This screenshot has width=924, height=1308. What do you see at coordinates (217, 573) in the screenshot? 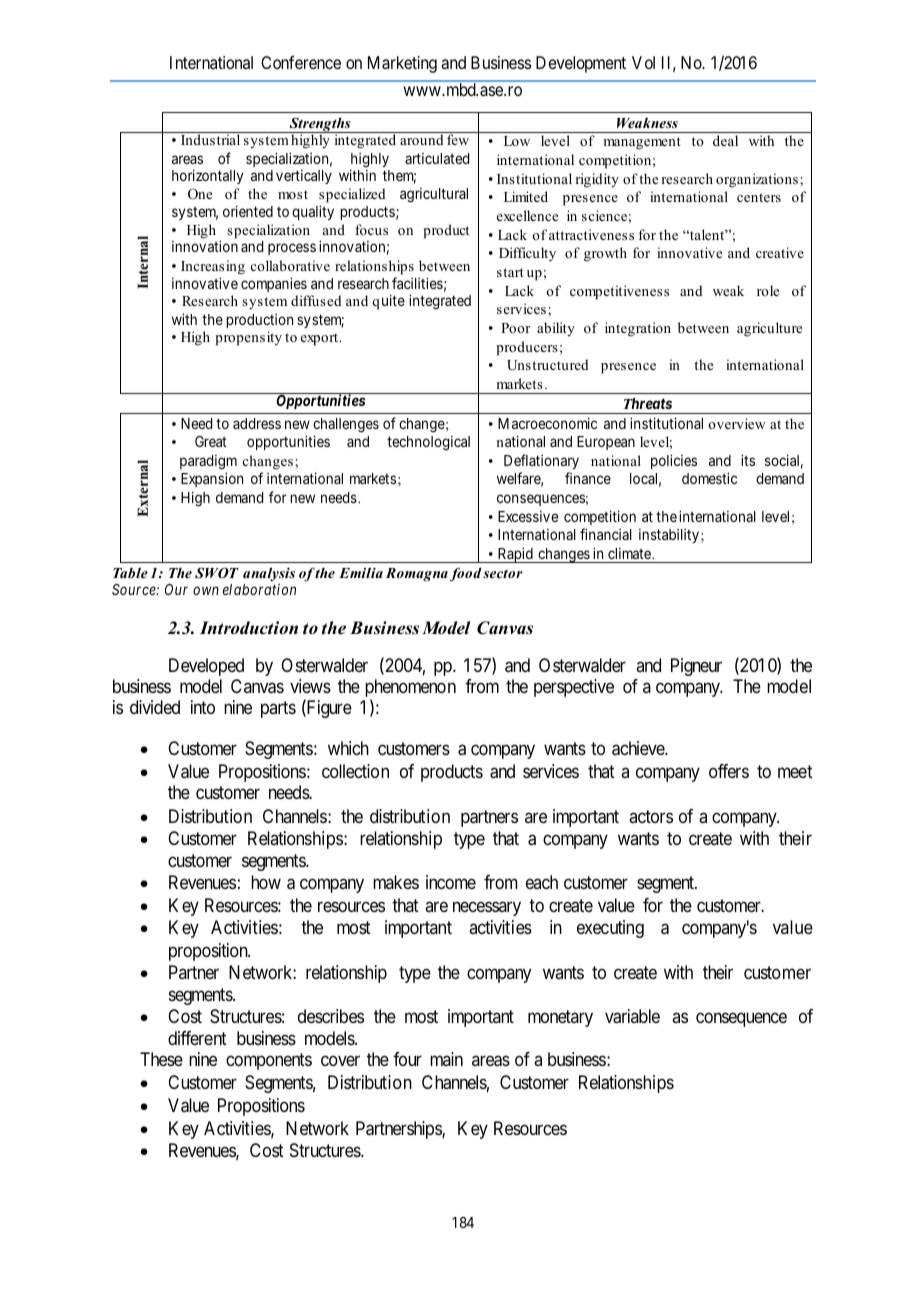
I see `SWOT` at bounding box center [217, 573].
